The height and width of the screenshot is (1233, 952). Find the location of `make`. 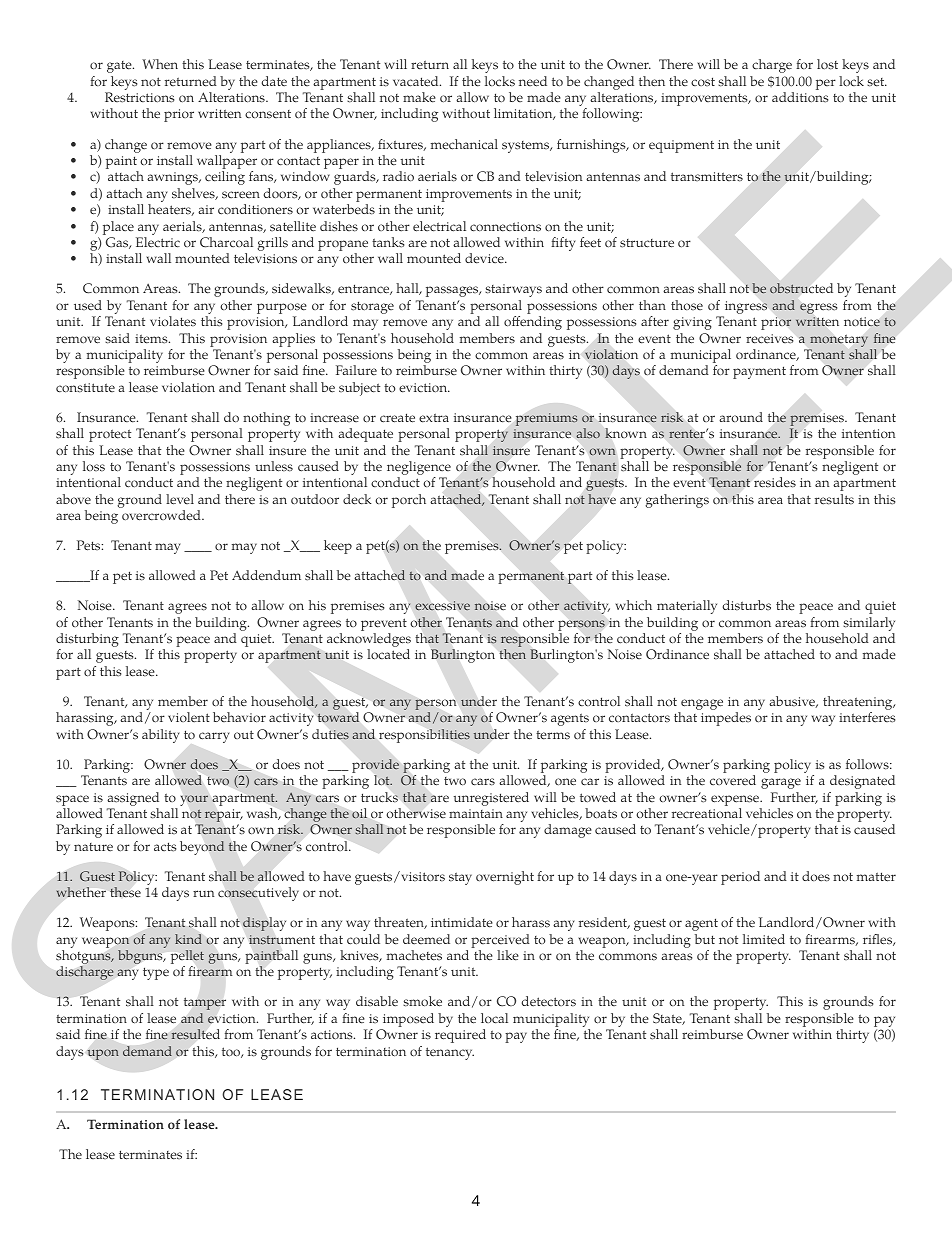

make is located at coordinates (419, 97).
